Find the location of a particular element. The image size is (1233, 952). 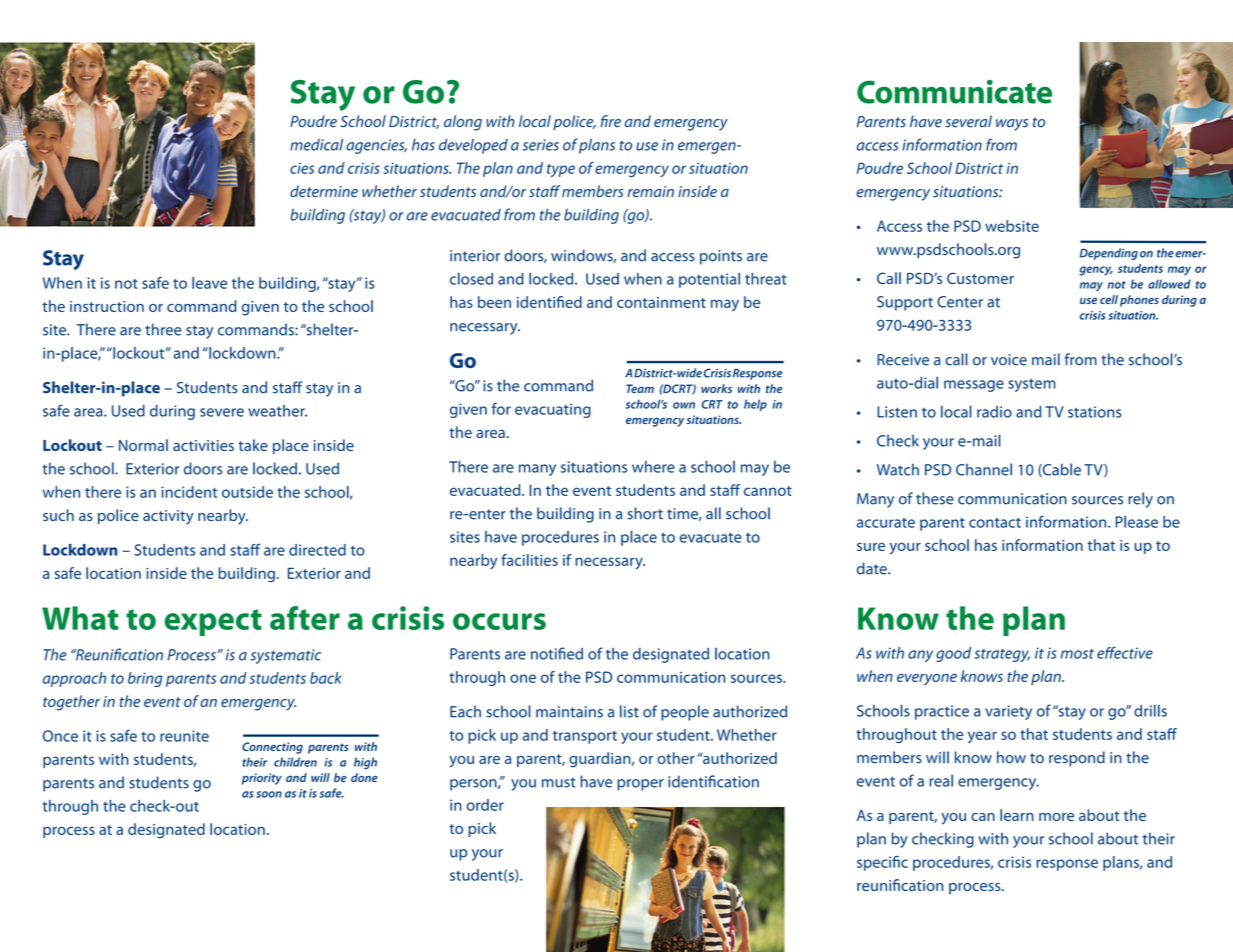

soon is located at coordinates (269, 794).
